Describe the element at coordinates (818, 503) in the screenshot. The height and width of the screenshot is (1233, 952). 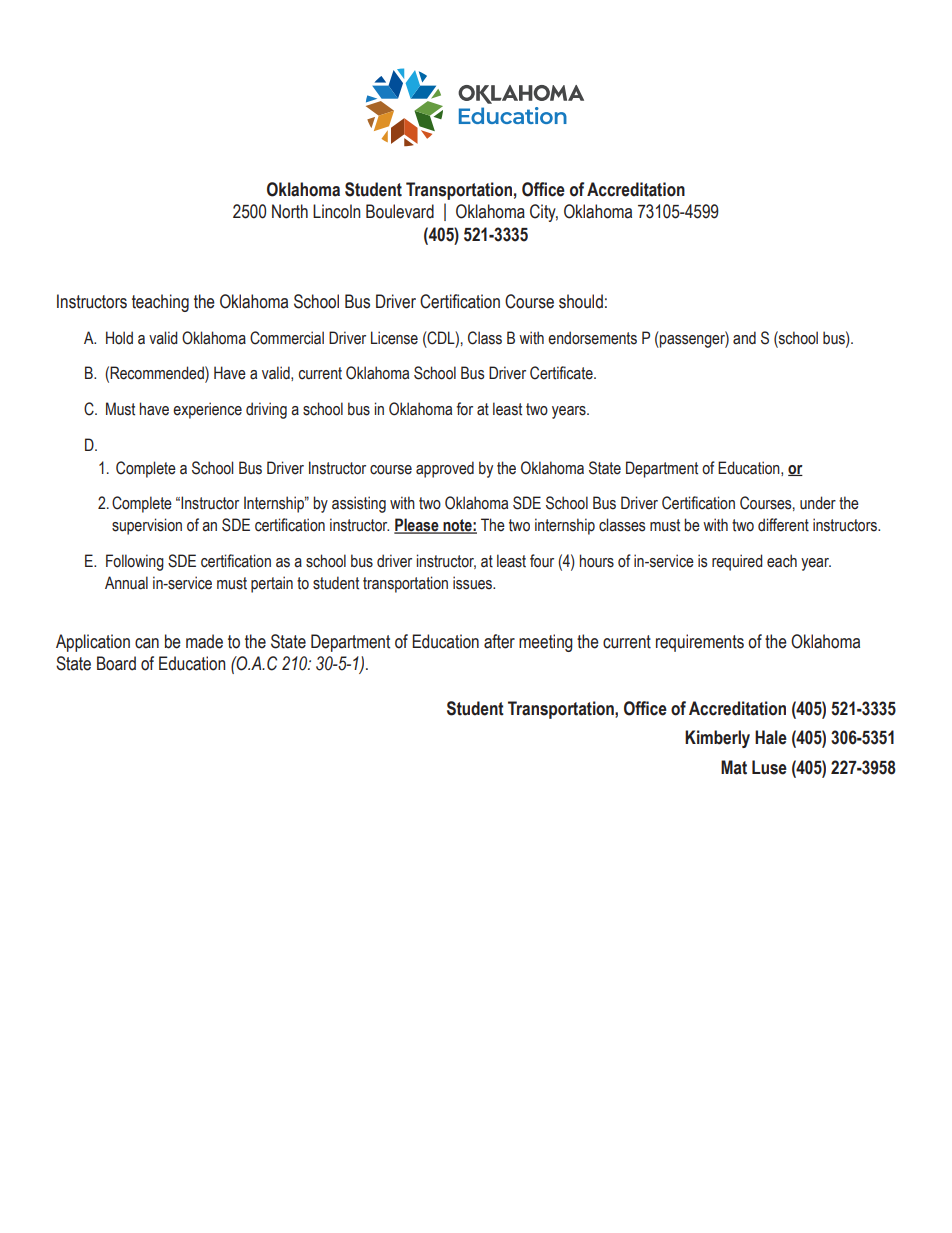
I see `under` at that location.
